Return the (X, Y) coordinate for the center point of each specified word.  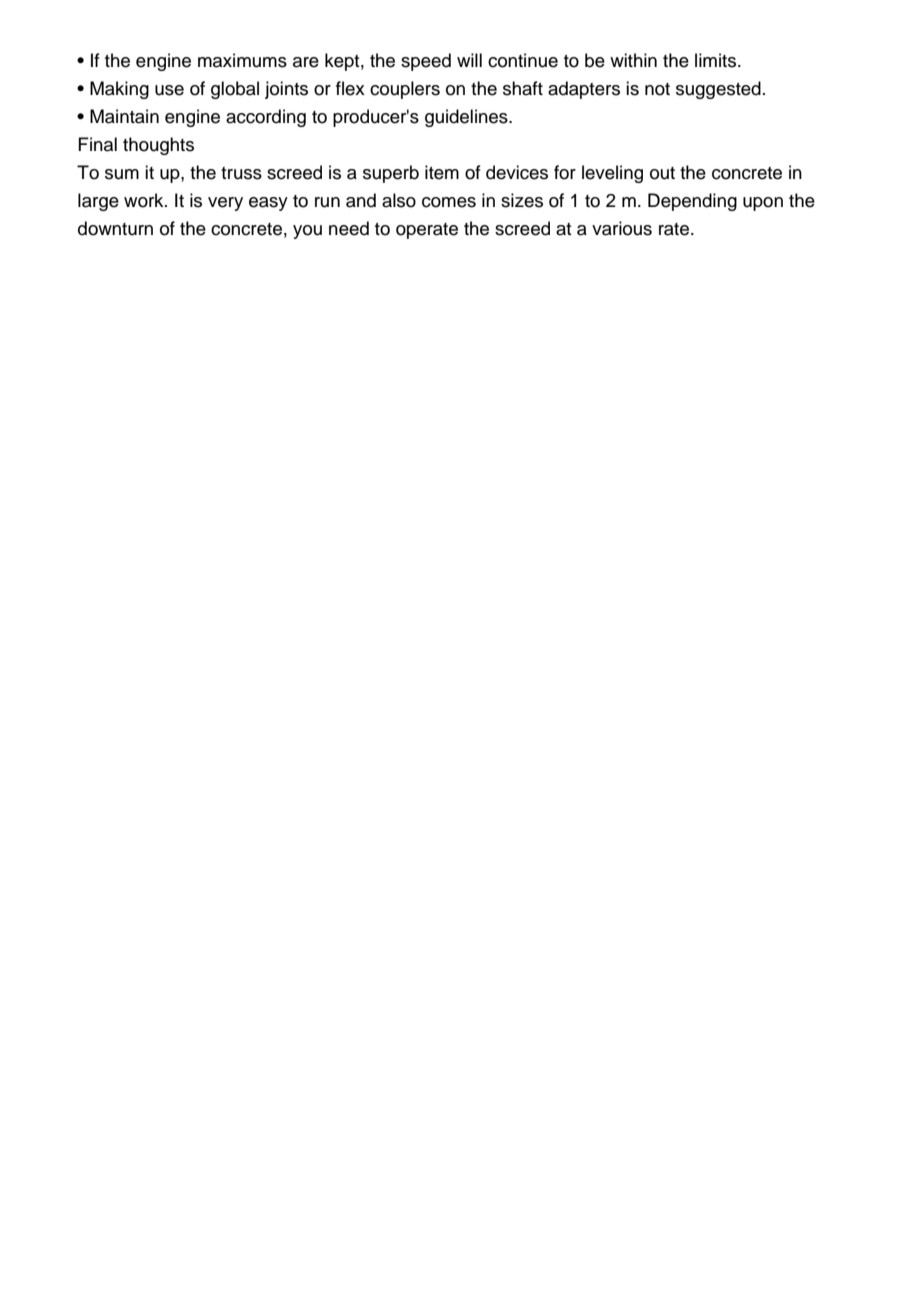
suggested (718, 90)
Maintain (124, 116)
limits (715, 60)
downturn (115, 228)
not (657, 89)
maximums (242, 60)
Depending (692, 202)
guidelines (467, 118)
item (442, 172)
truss (241, 173)
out (662, 173)
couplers (405, 90)
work (145, 200)
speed (426, 62)
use (169, 90)
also (399, 200)
